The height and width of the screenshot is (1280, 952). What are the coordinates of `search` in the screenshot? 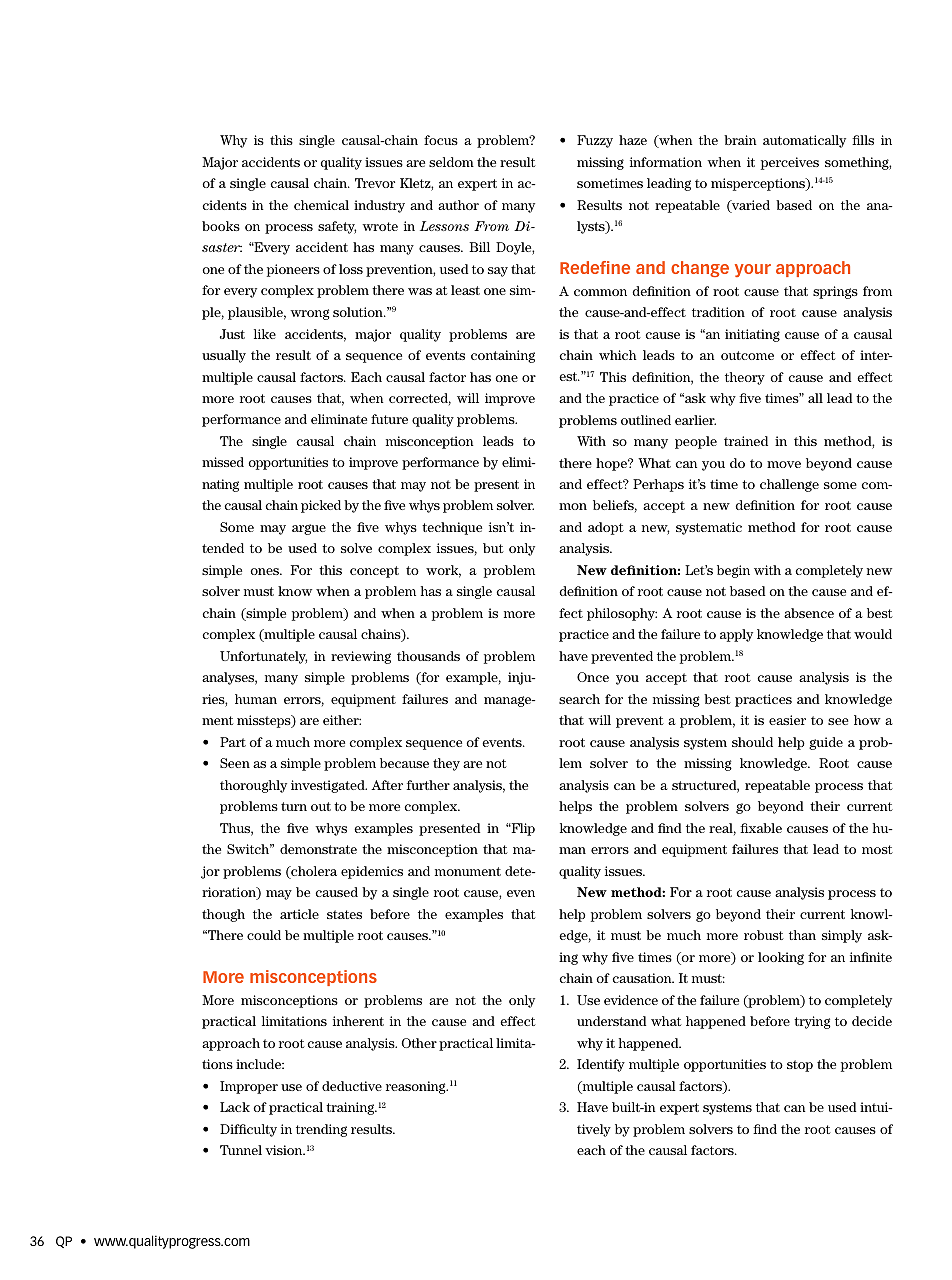 It's located at (579, 699).
